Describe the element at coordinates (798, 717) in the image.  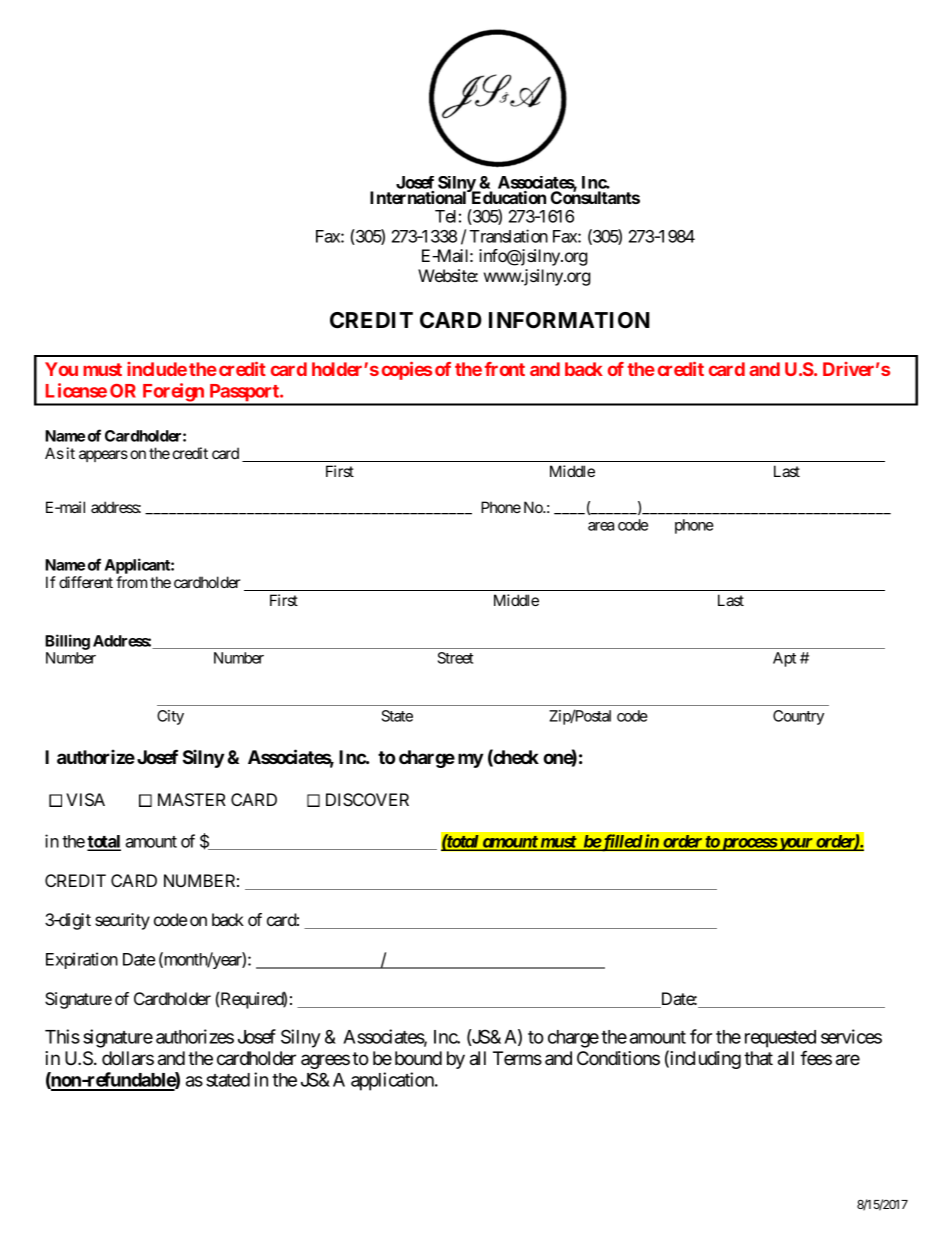
I see `Country` at that location.
